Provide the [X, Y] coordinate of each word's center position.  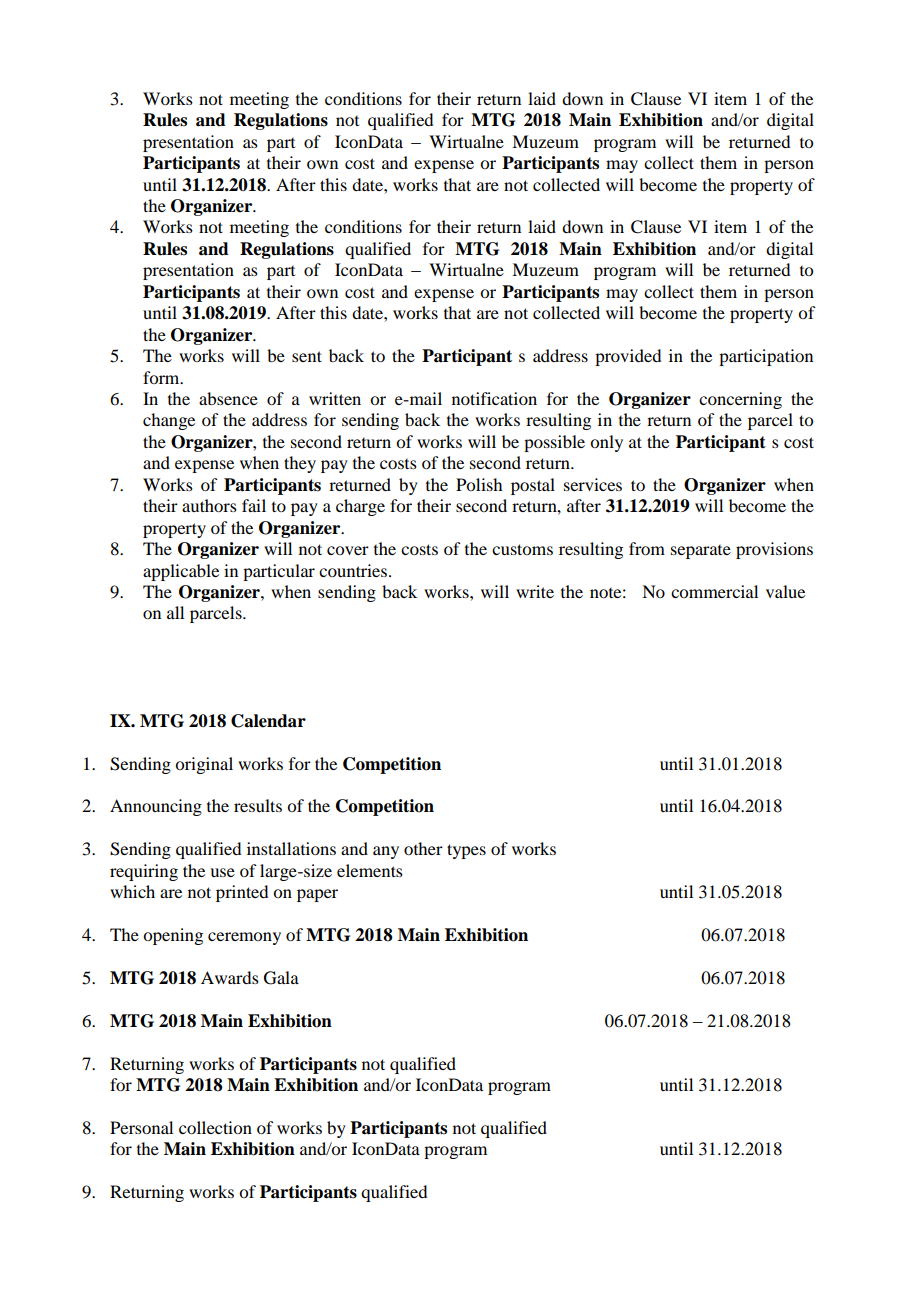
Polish [479, 484]
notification [494, 398]
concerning [740, 400]
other [423, 848]
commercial [714, 591]
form [162, 377]
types [466, 851]
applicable [181, 572]
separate [701, 552]
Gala [281, 978]
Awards [230, 977]
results [258, 805]
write [535, 591]
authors [209, 505]
